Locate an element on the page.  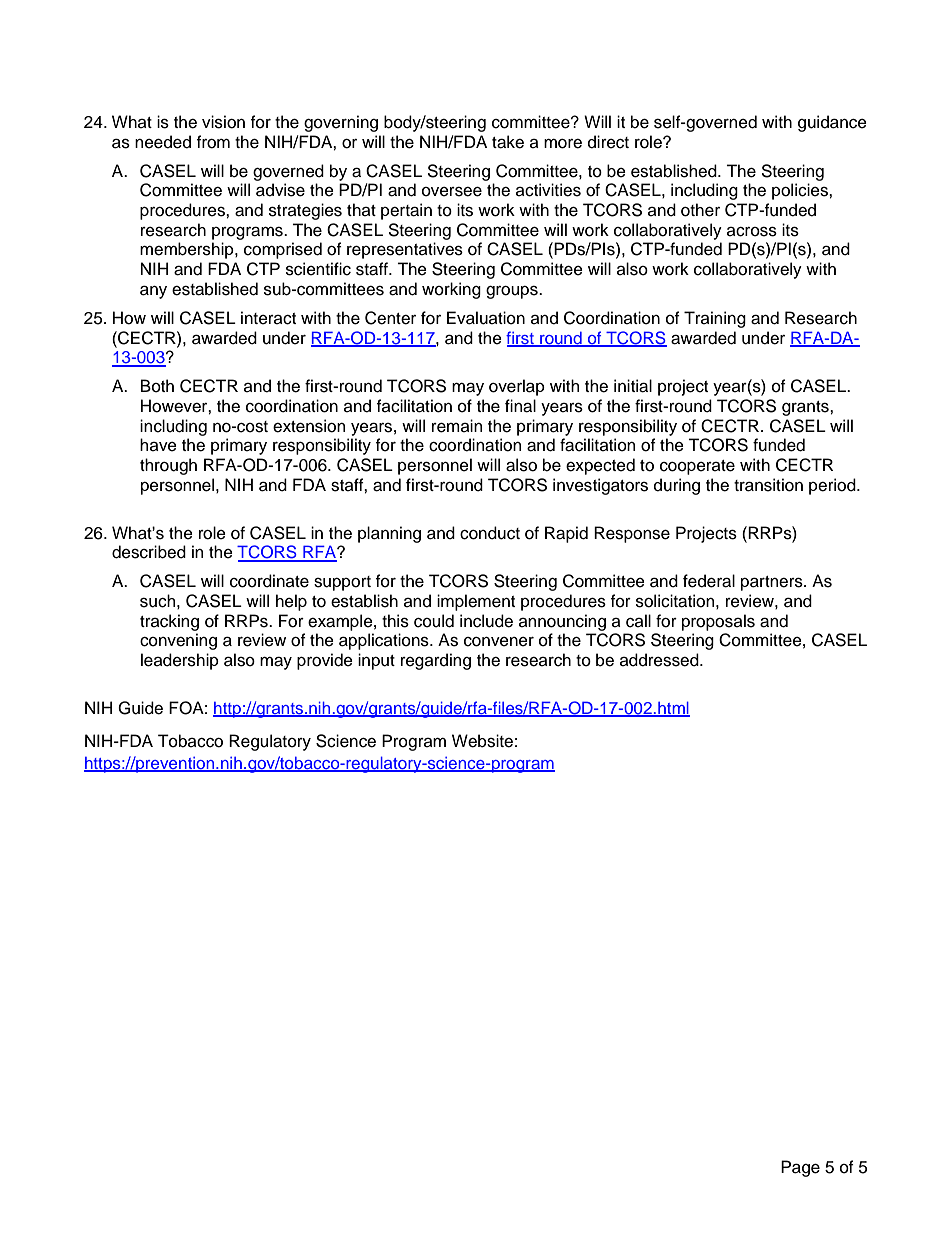
policies is located at coordinates (801, 191).
